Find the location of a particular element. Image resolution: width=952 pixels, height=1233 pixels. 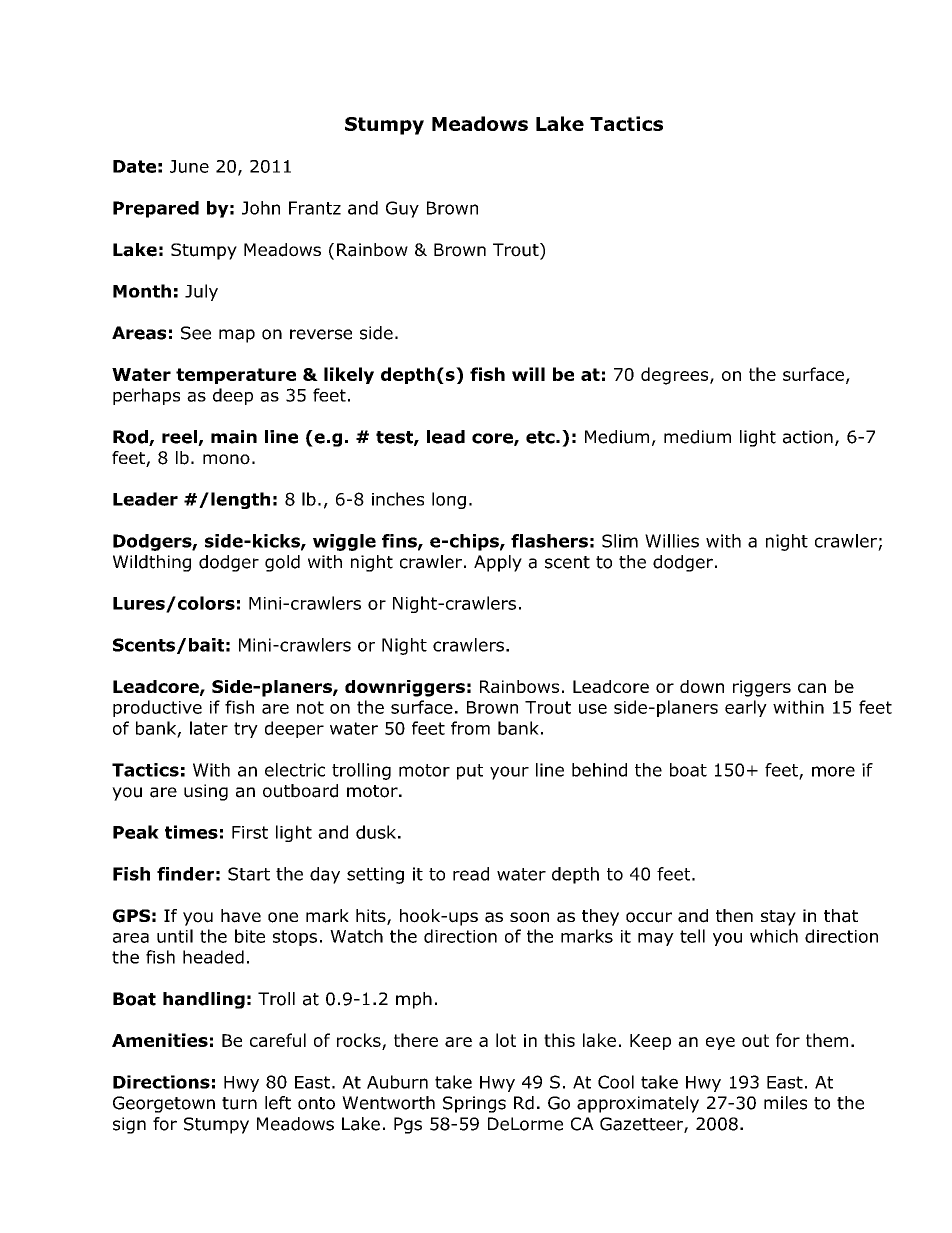

turn is located at coordinates (239, 1103).
